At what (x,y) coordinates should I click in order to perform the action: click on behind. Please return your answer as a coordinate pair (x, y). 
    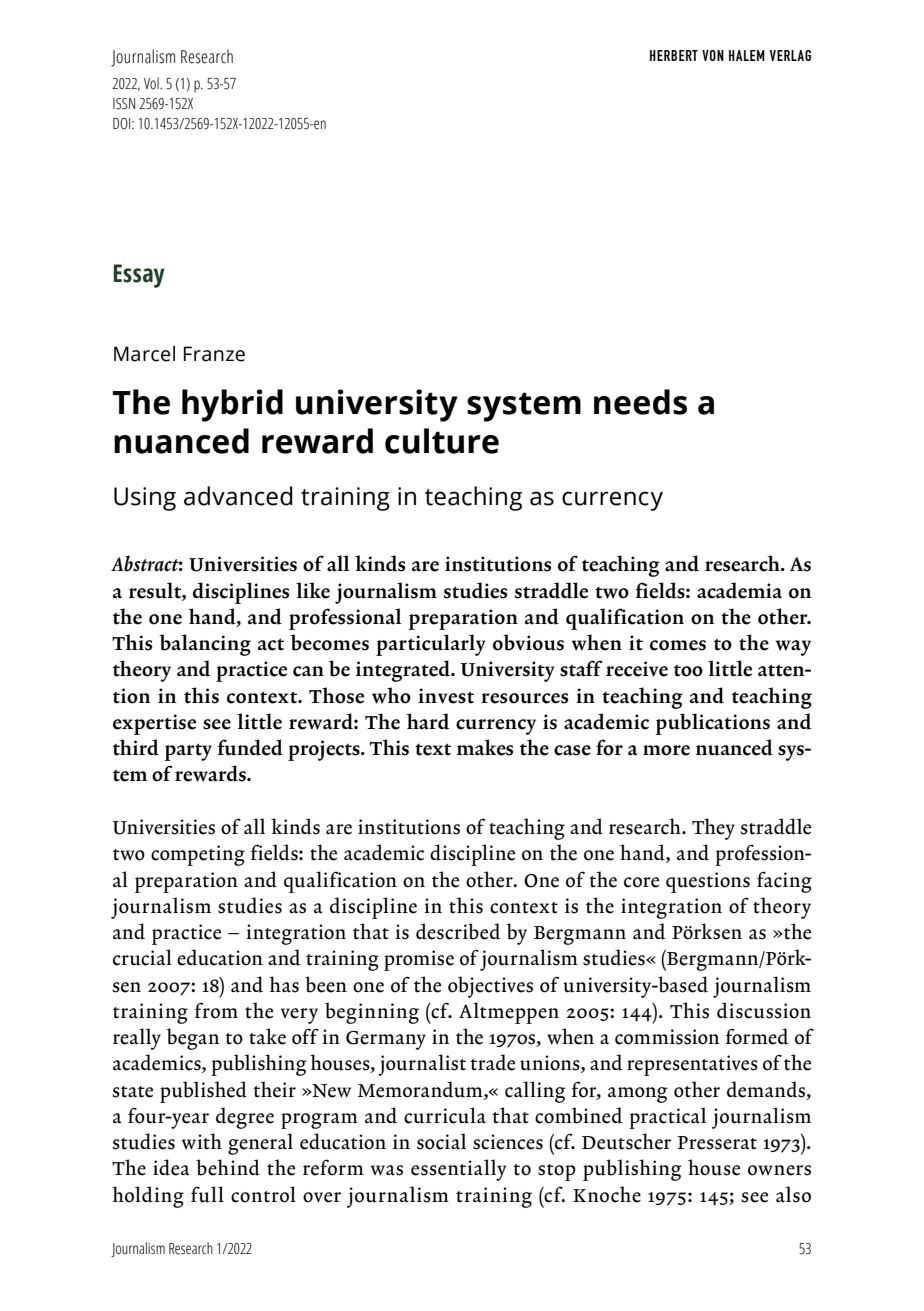
    Looking at the image, I should click on (228, 1167).
